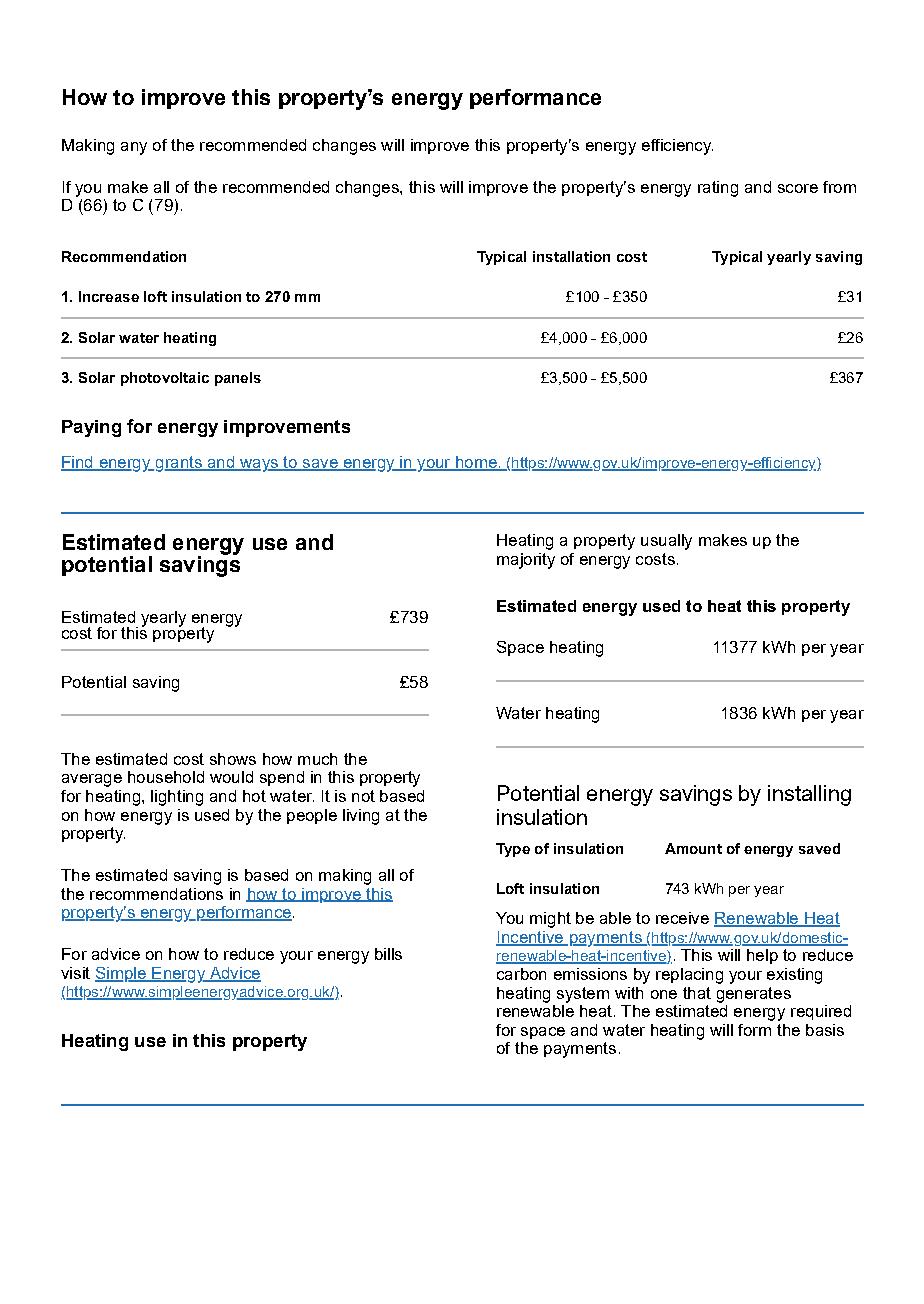  Describe the element at coordinates (718, 189) in the document. I see `rating` at that location.
